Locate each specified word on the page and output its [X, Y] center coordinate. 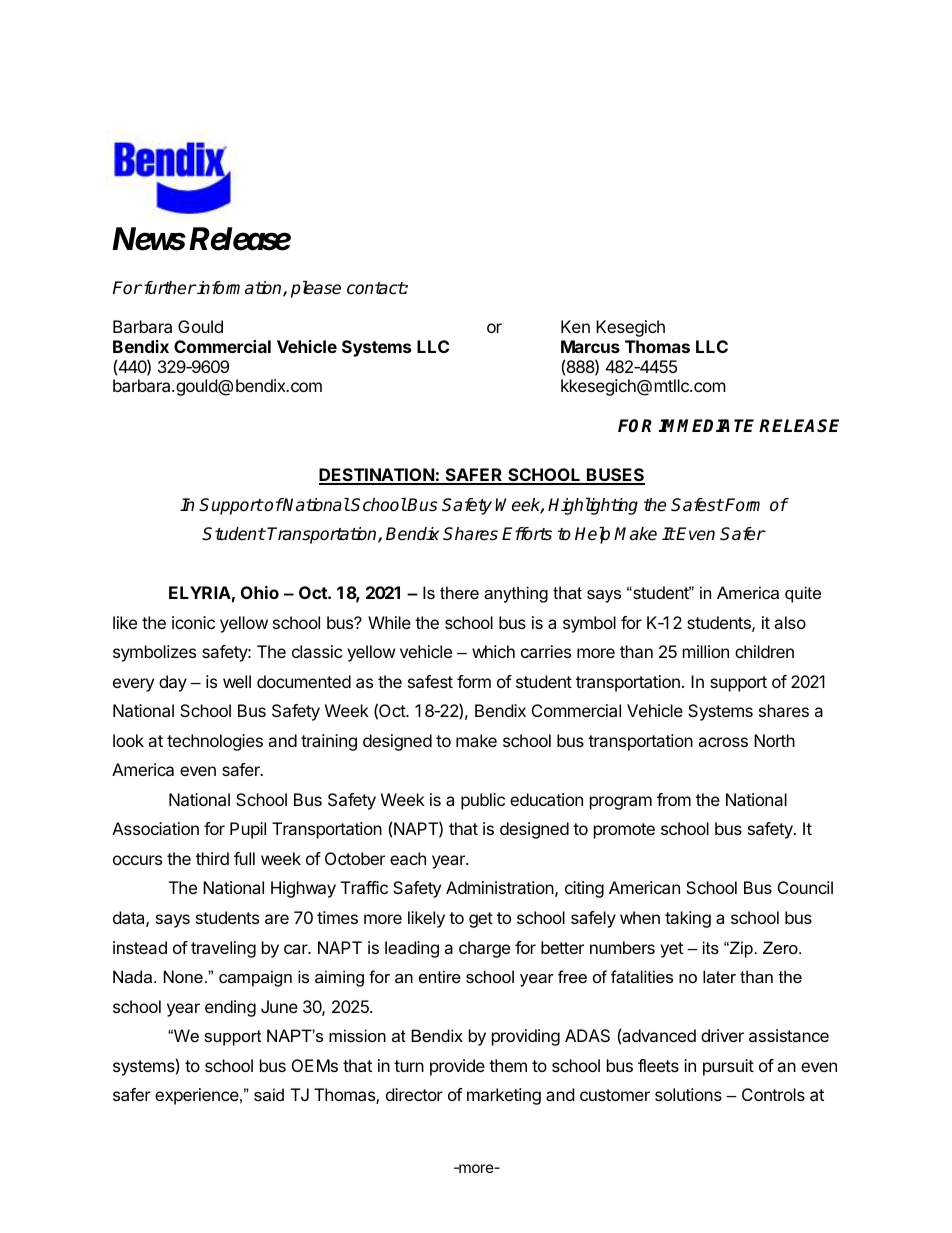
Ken [575, 326]
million [706, 651]
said [269, 1094]
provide [457, 1067]
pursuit [728, 1067]
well [237, 681]
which [493, 651]
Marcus [590, 346]
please [316, 289]
